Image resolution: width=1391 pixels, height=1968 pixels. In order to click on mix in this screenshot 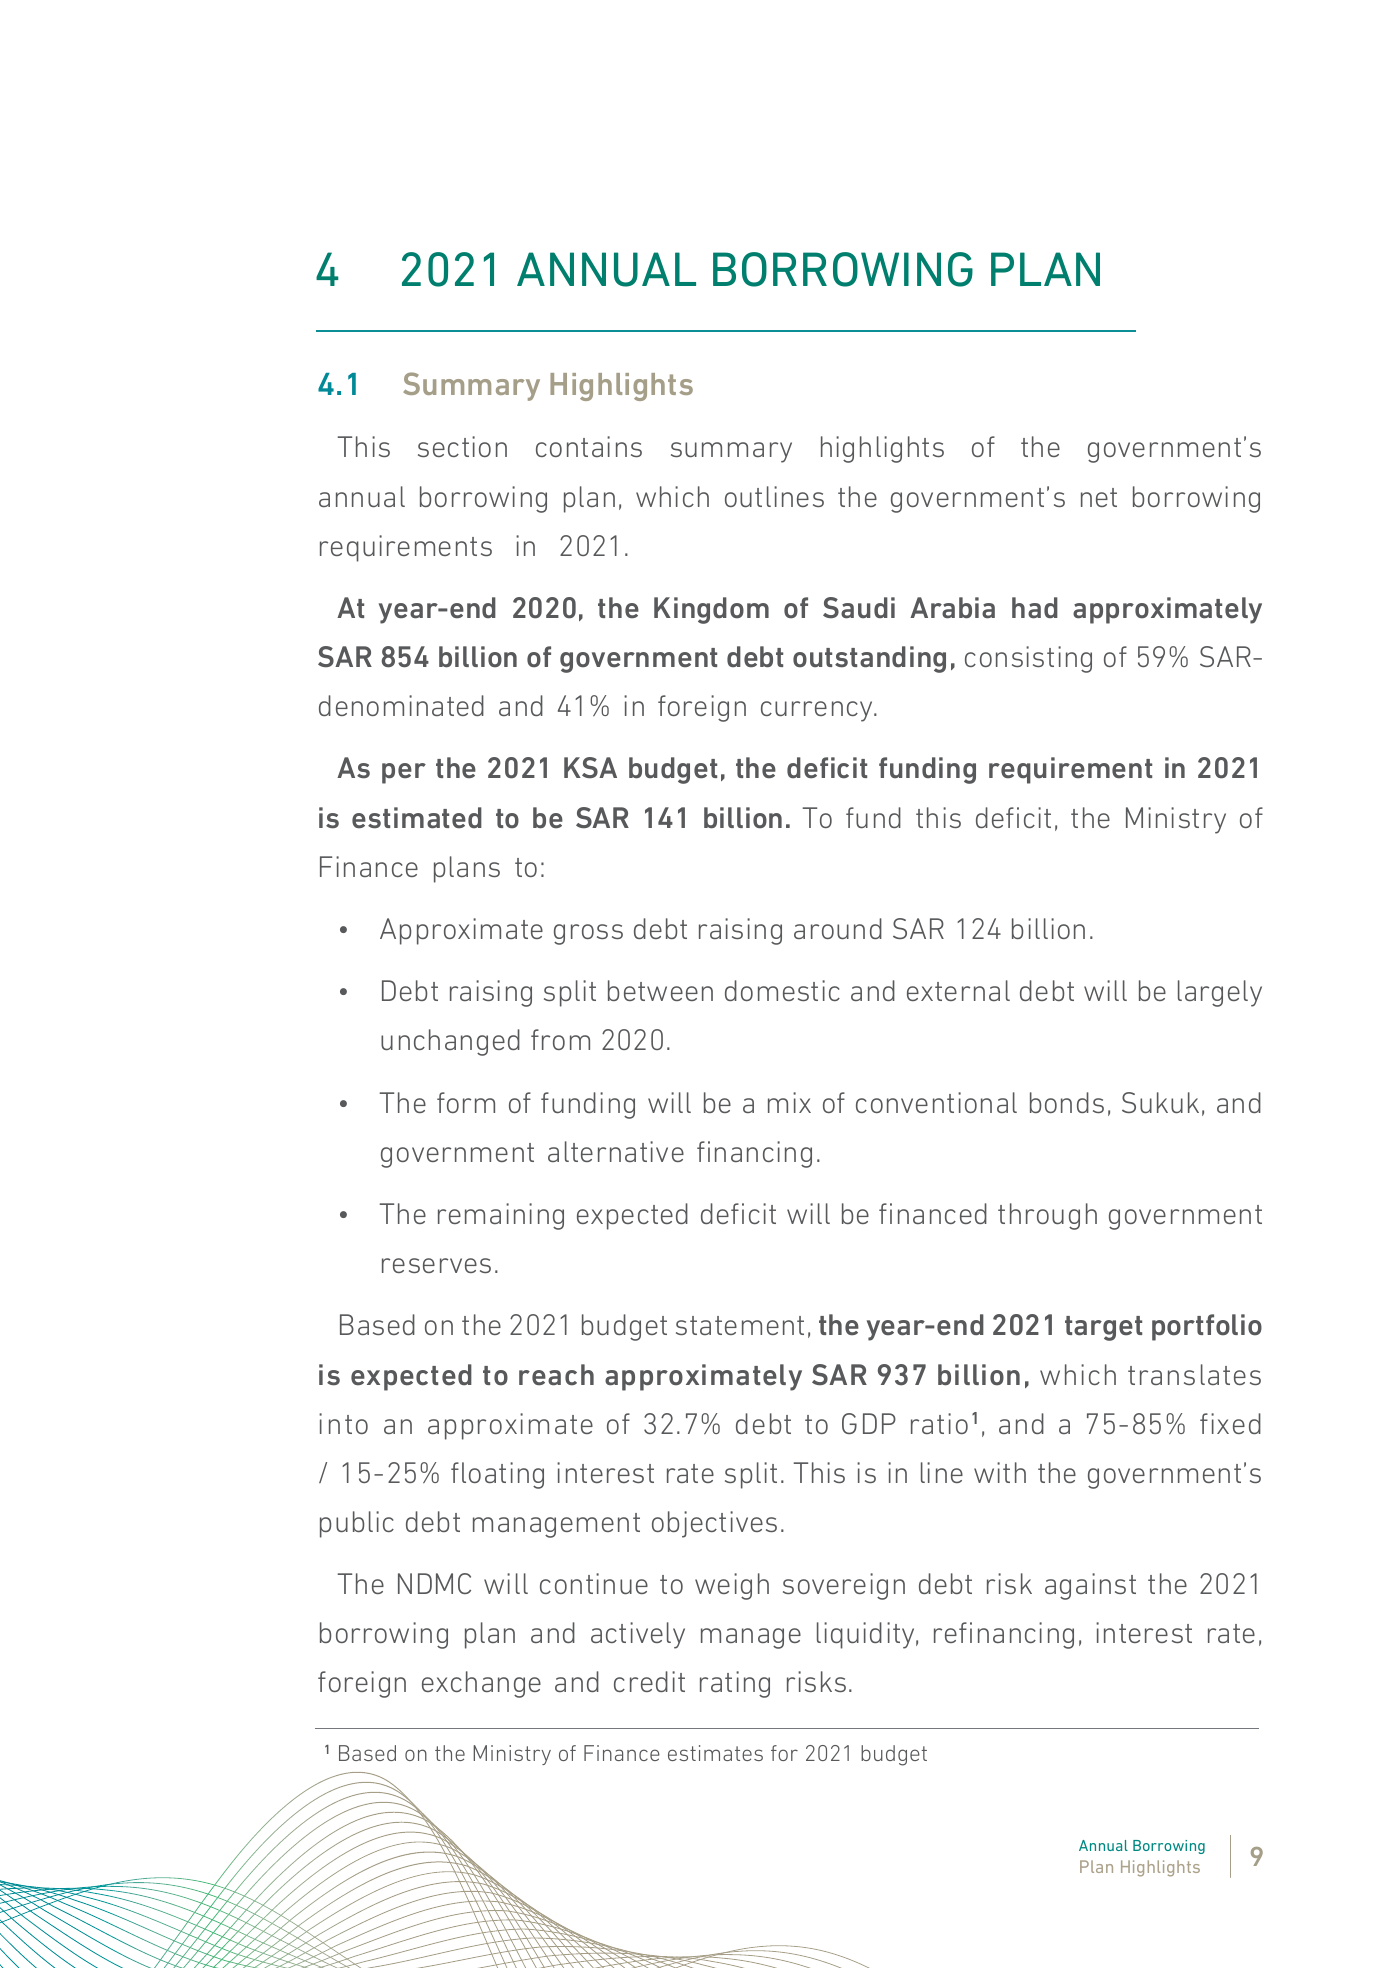, I will do `click(789, 1102)`.
